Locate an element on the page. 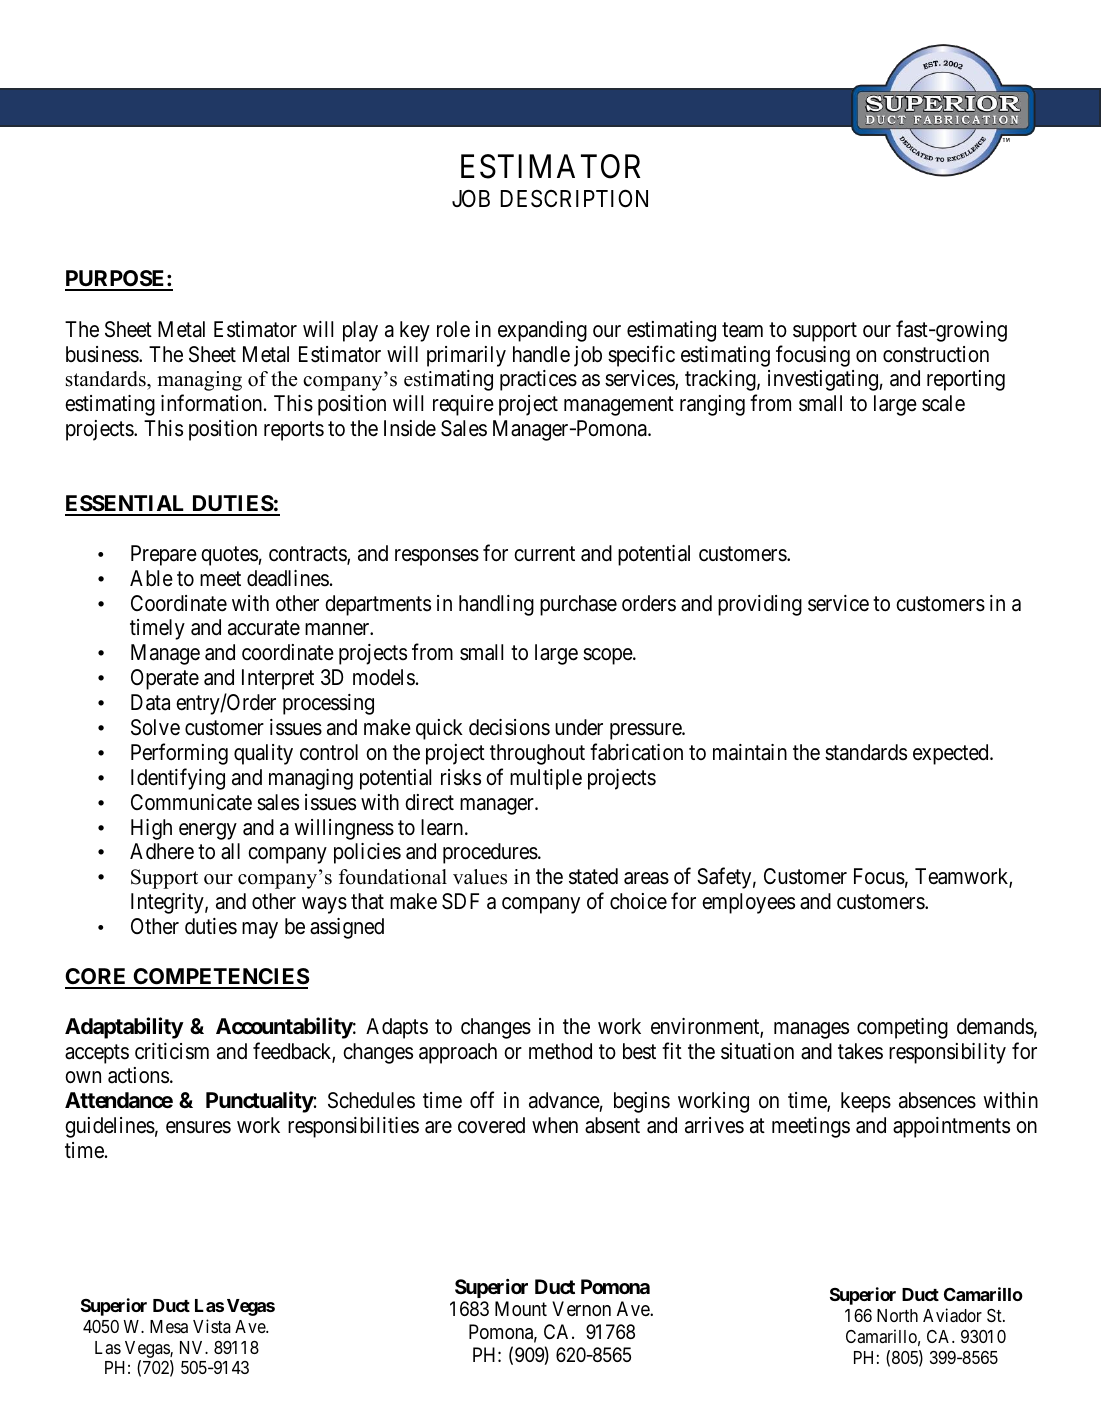 The image size is (1103, 1428). require is located at coordinates (463, 405).
